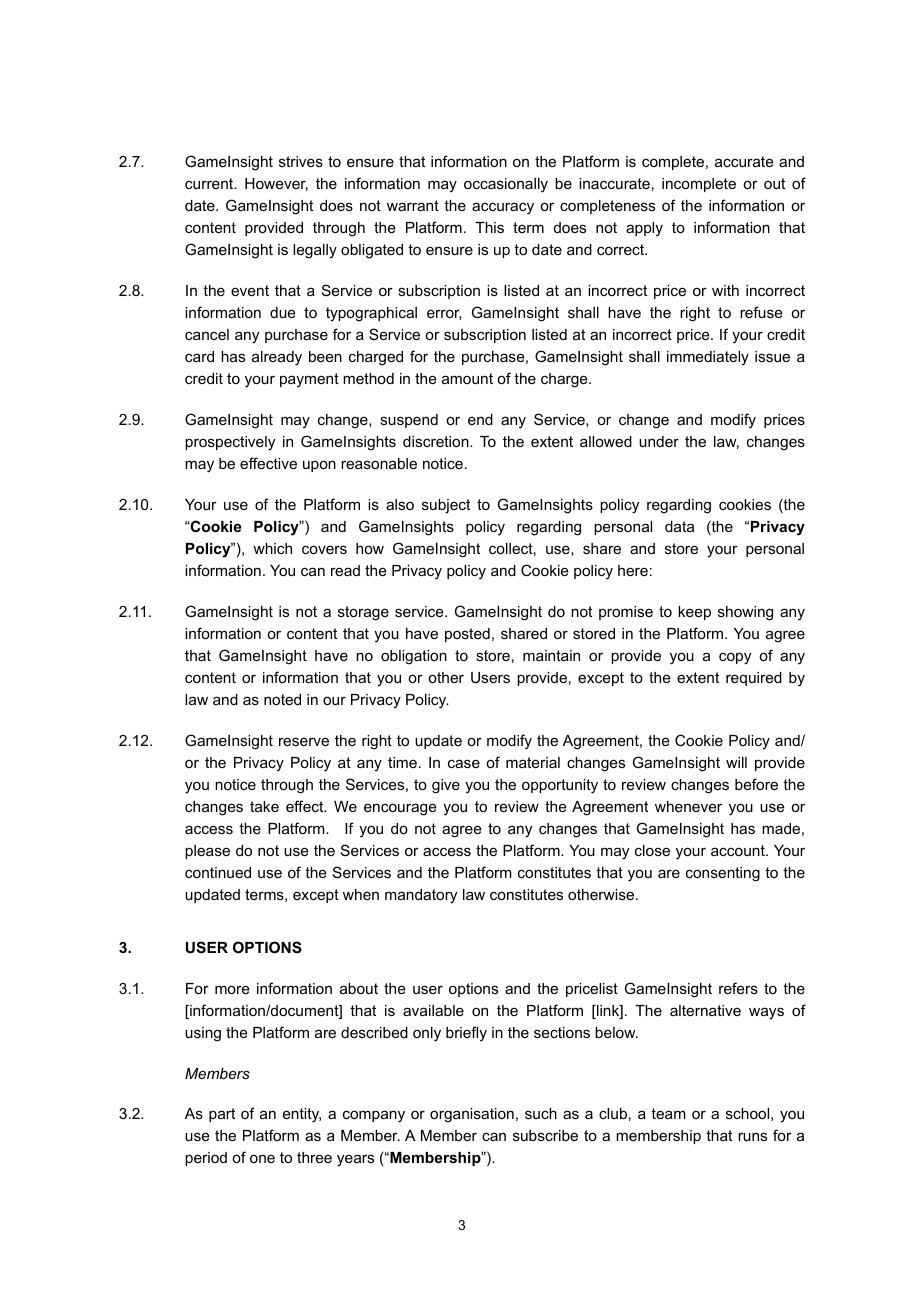  Describe the element at coordinates (506, 185) in the page. I see `occasionally` at that location.
